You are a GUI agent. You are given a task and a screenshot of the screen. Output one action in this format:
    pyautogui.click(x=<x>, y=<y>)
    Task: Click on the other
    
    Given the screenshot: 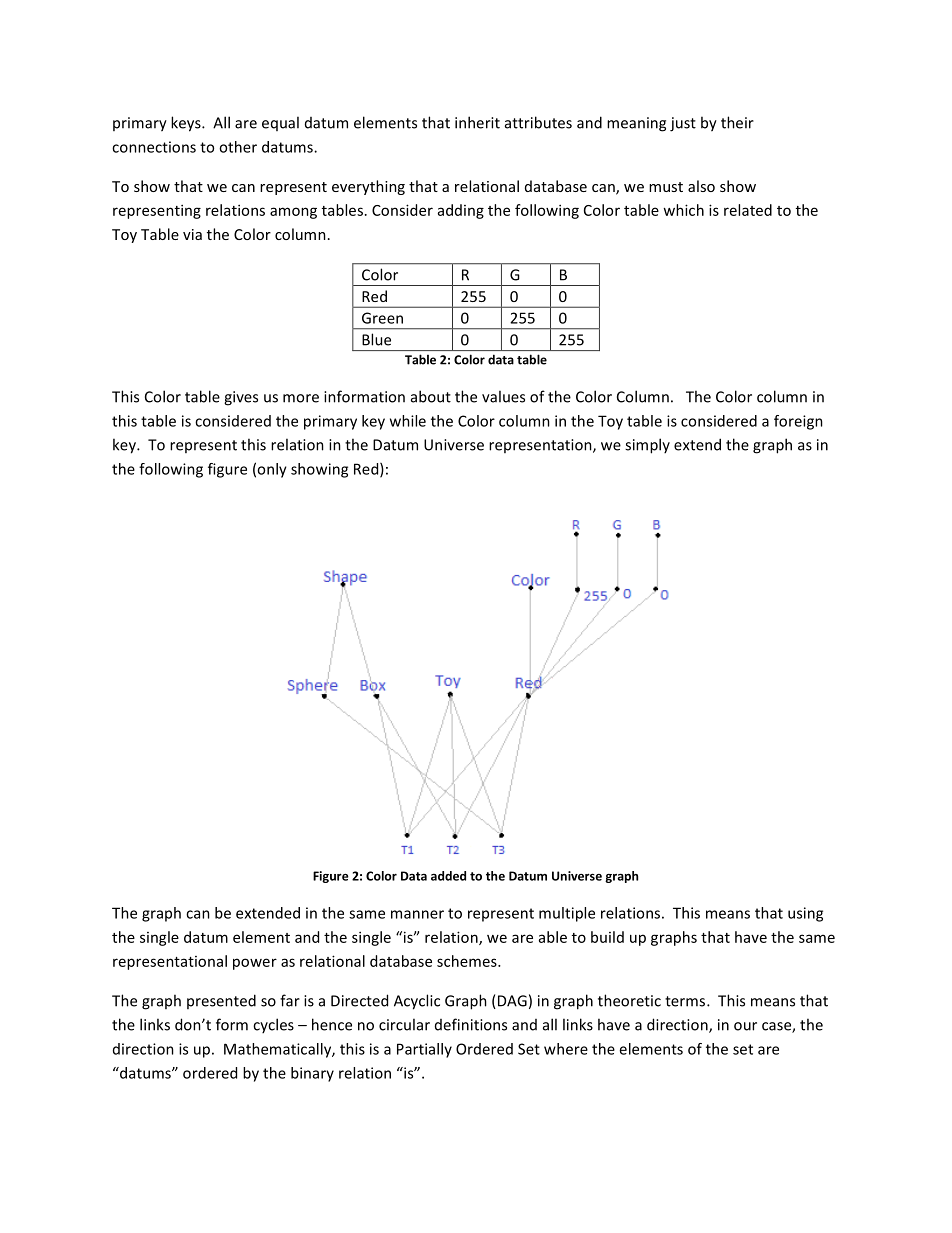 What is the action you would take?
    pyautogui.click(x=238, y=147)
